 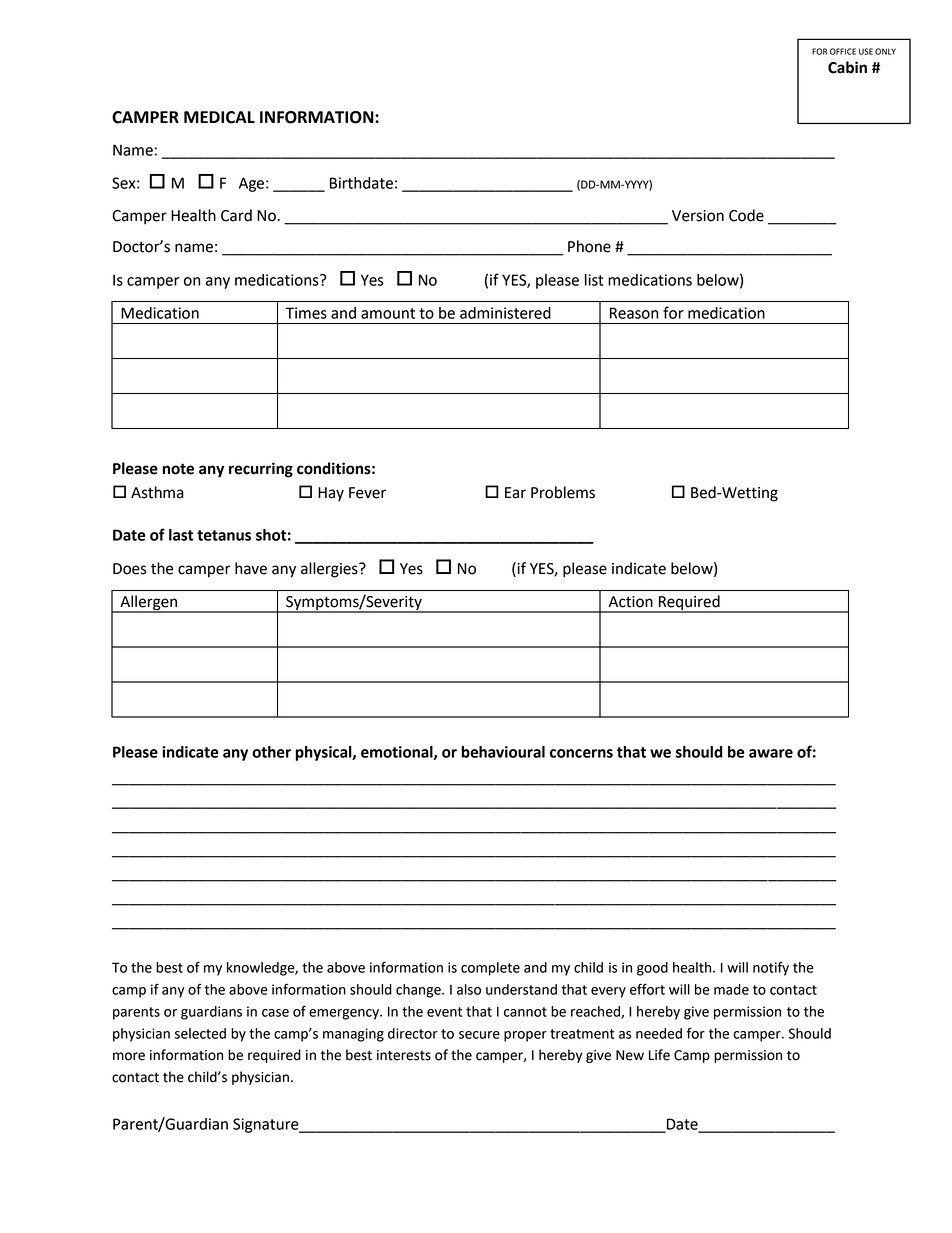 I want to click on Reason, so click(x=634, y=313).
